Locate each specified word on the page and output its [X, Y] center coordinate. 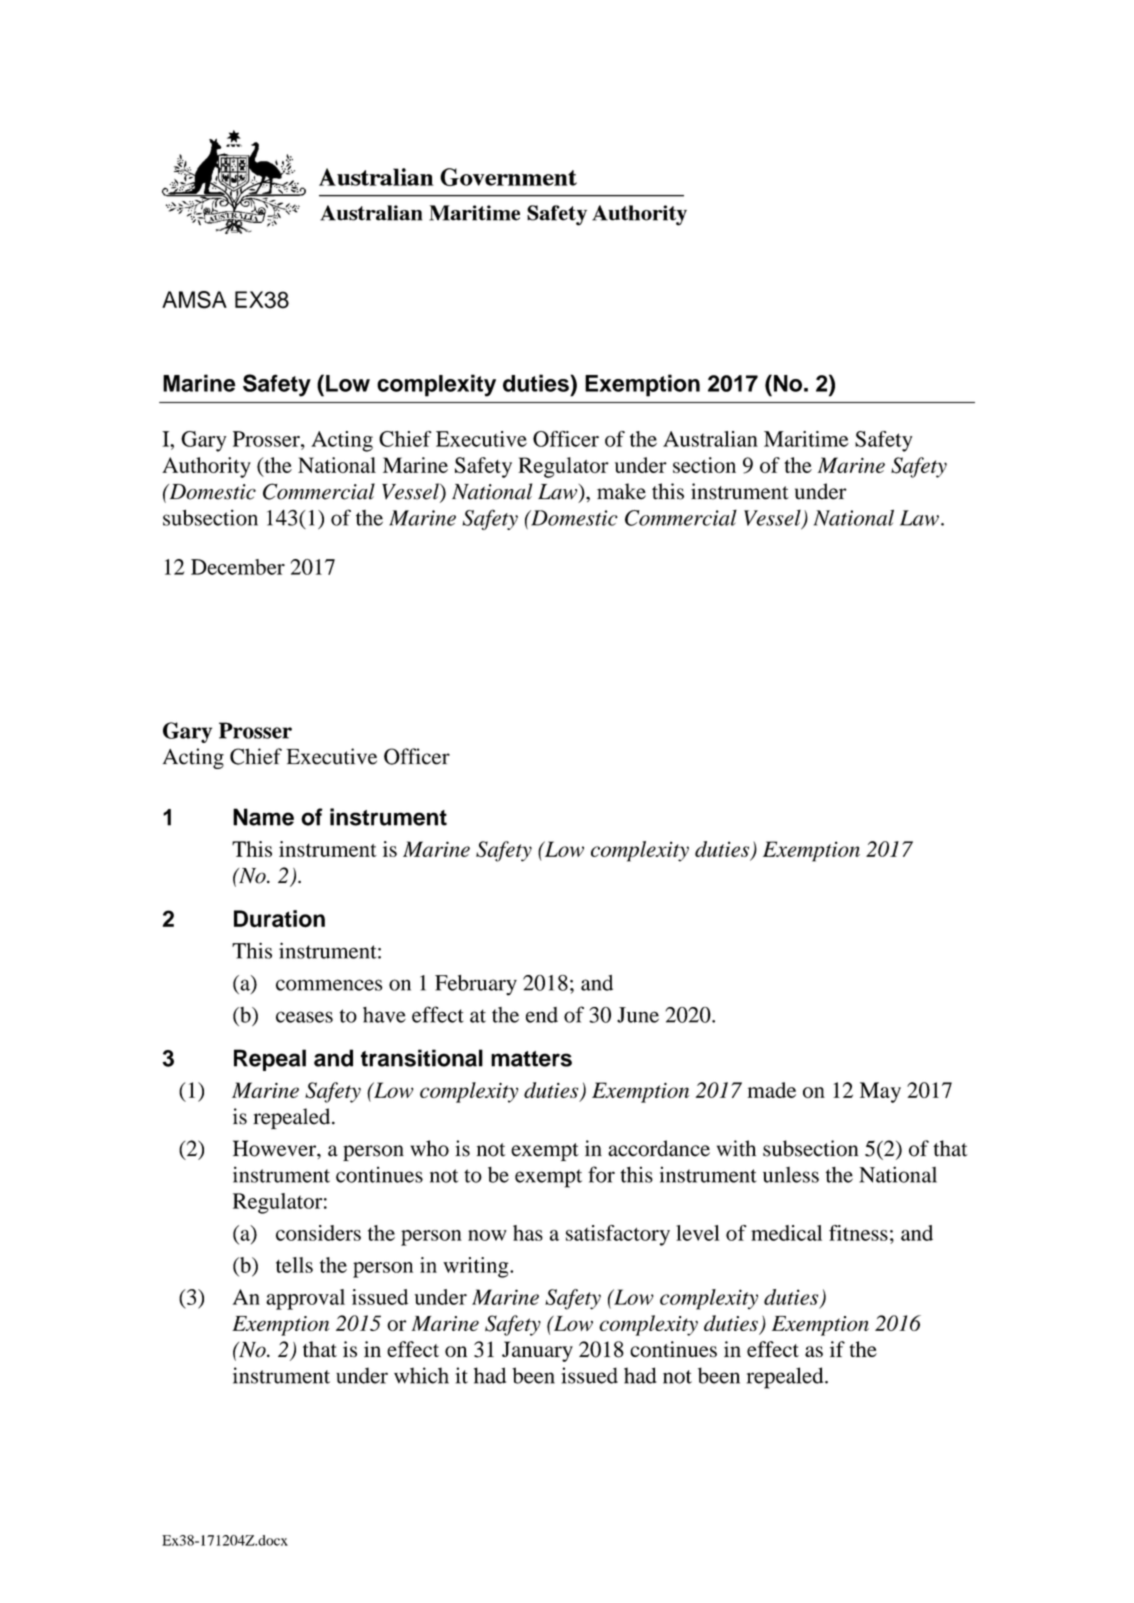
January [537, 1351]
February [476, 985]
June [638, 1015]
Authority [206, 467]
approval [305, 1299]
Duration [279, 919]
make [621, 491]
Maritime [806, 439]
